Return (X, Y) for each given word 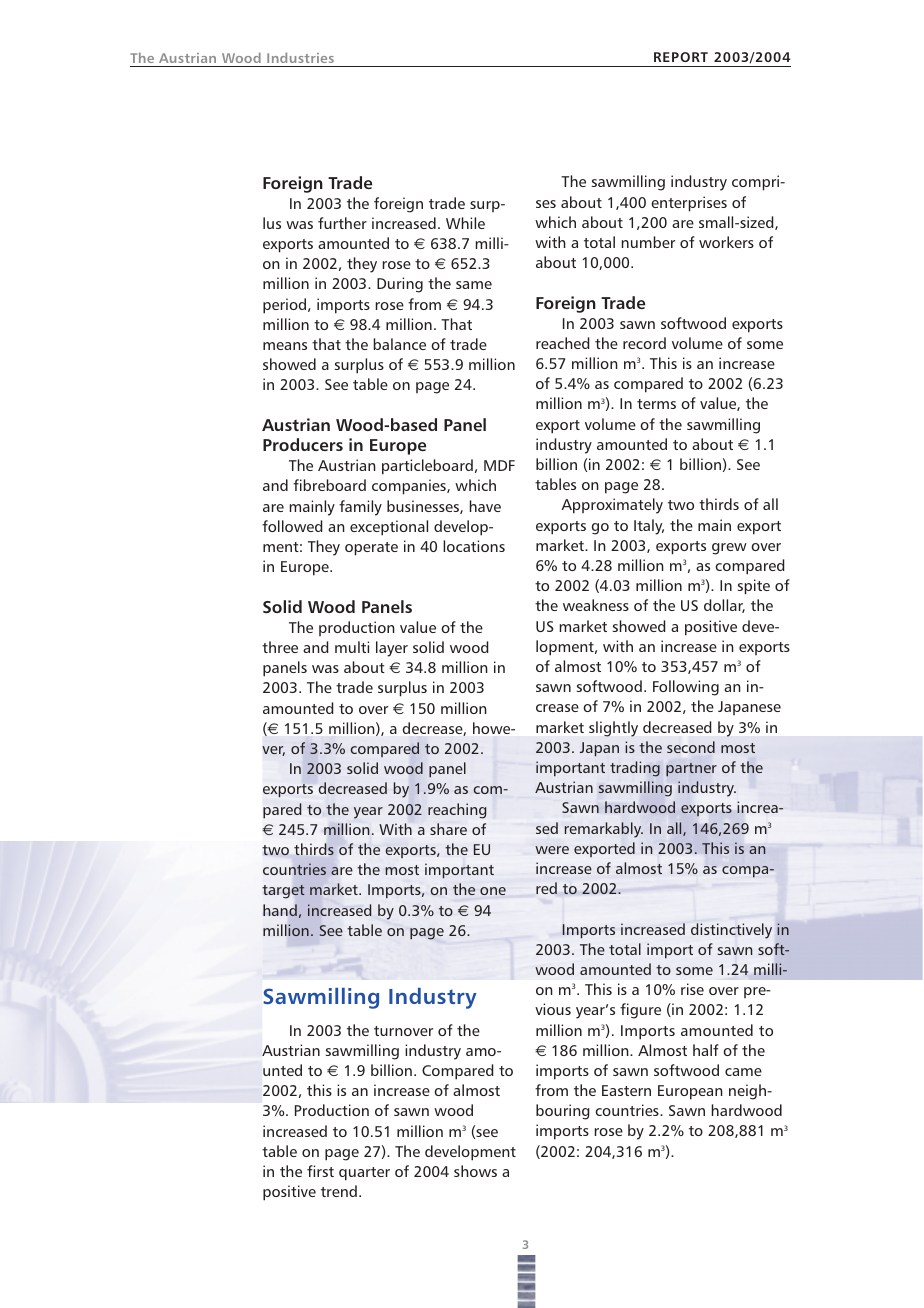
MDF (499, 465)
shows (475, 1171)
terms (656, 404)
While (465, 223)
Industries (300, 57)
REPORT (681, 57)
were (552, 850)
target (283, 892)
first (320, 1171)
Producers (303, 444)
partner (691, 770)
